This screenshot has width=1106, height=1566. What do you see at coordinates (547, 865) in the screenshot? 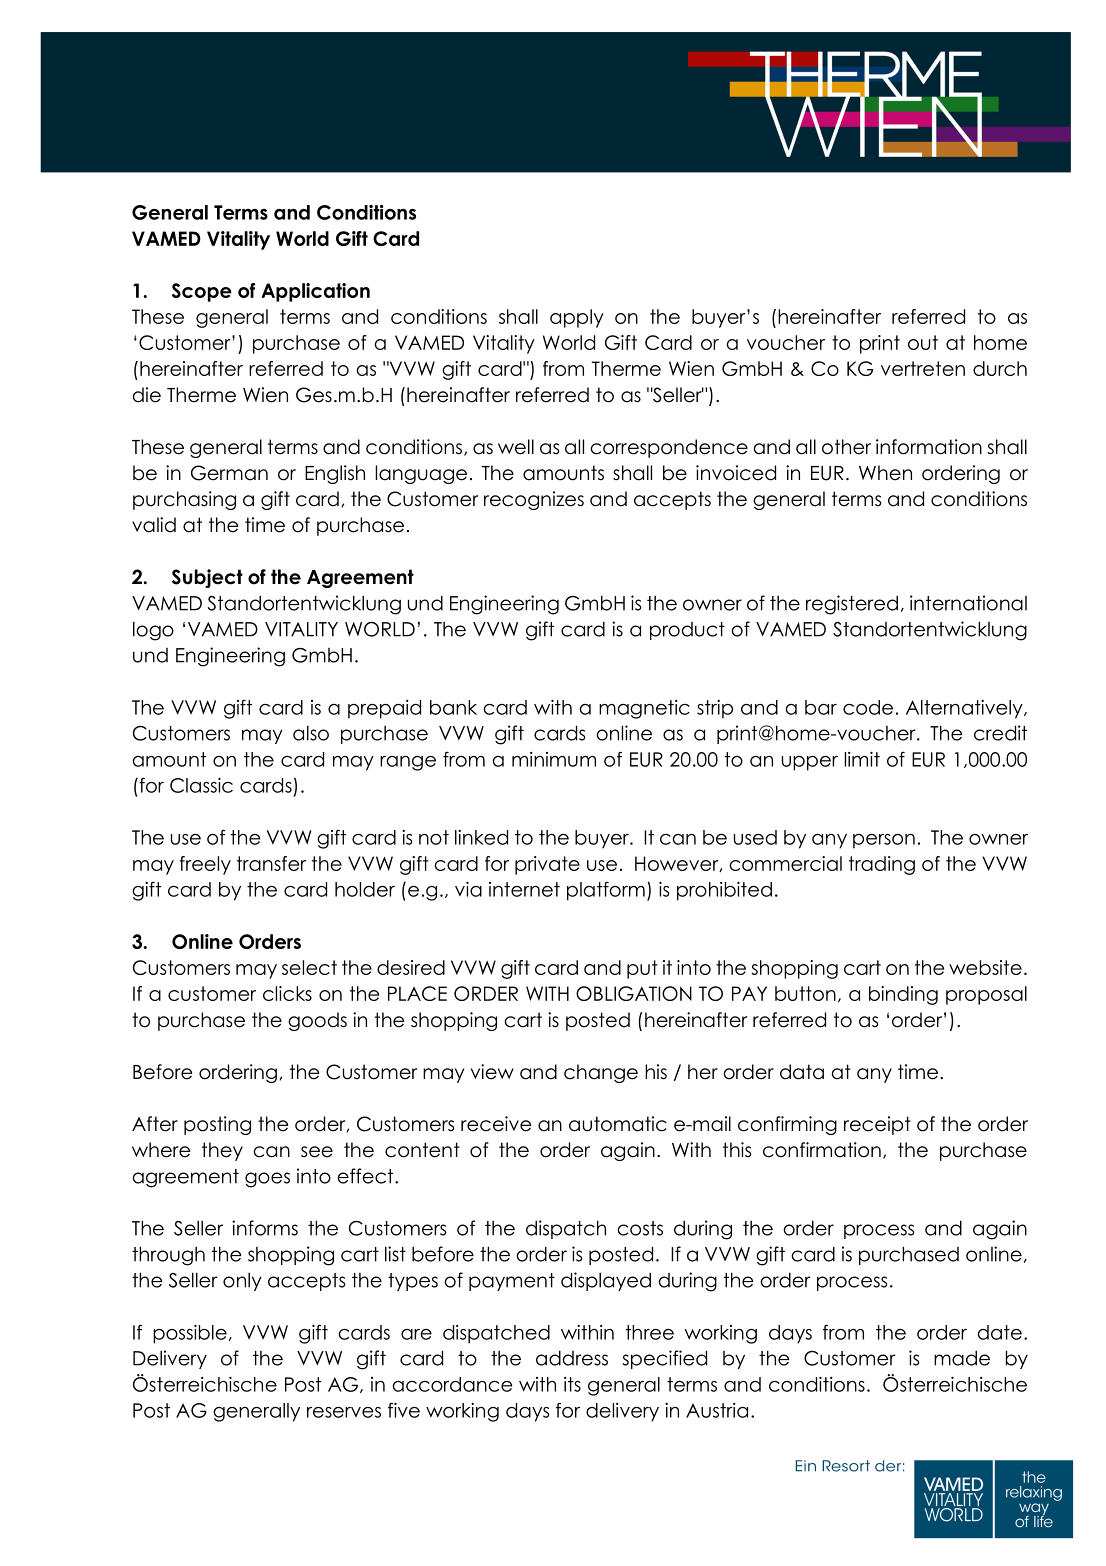
I see `private` at bounding box center [547, 865].
